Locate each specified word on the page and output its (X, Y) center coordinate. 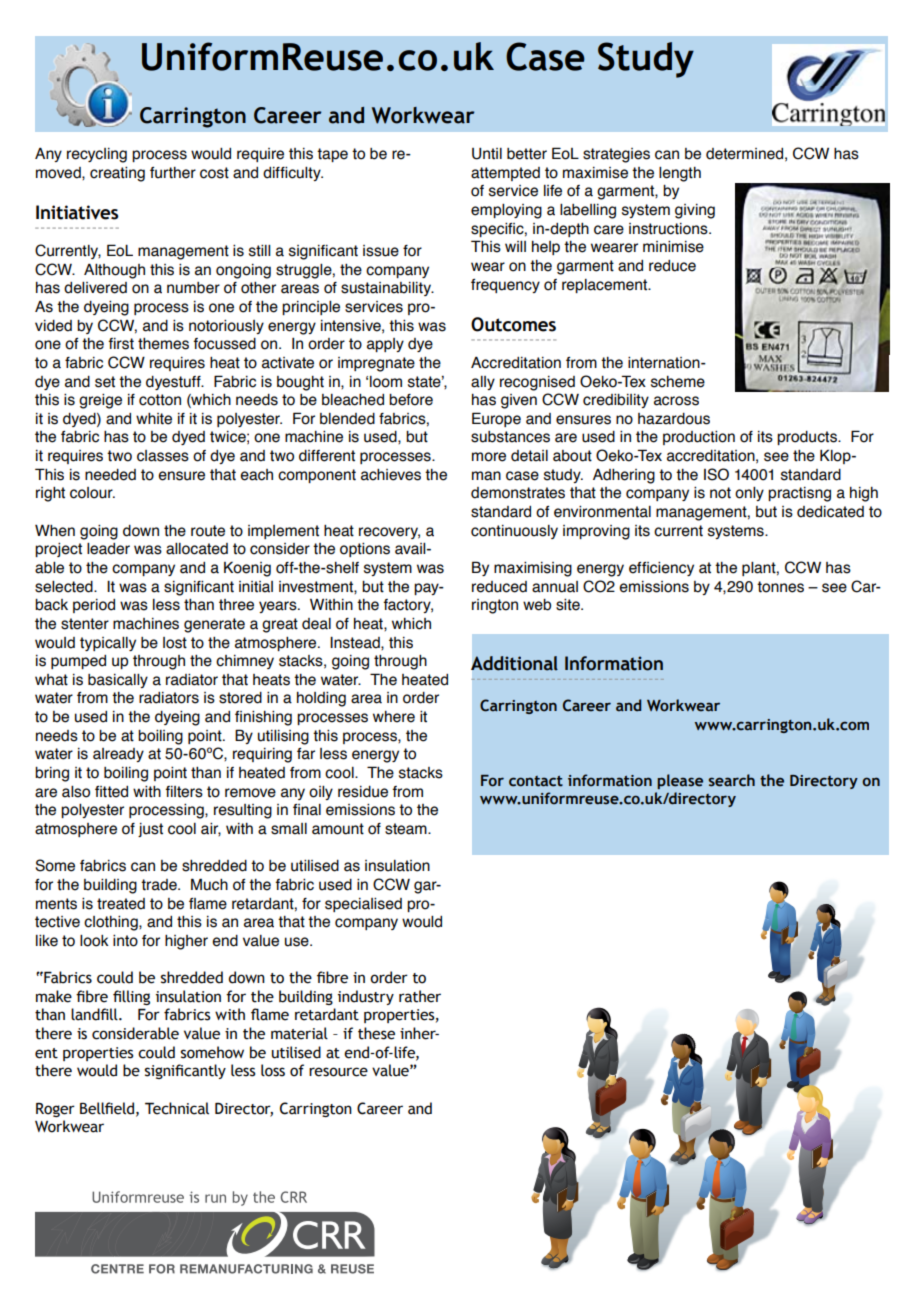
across (676, 401)
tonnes (780, 587)
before (411, 400)
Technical (177, 1108)
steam (407, 829)
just (150, 830)
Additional (514, 663)
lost (175, 643)
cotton (160, 400)
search (732, 780)
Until (487, 154)
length (680, 174)
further (173, 173)
